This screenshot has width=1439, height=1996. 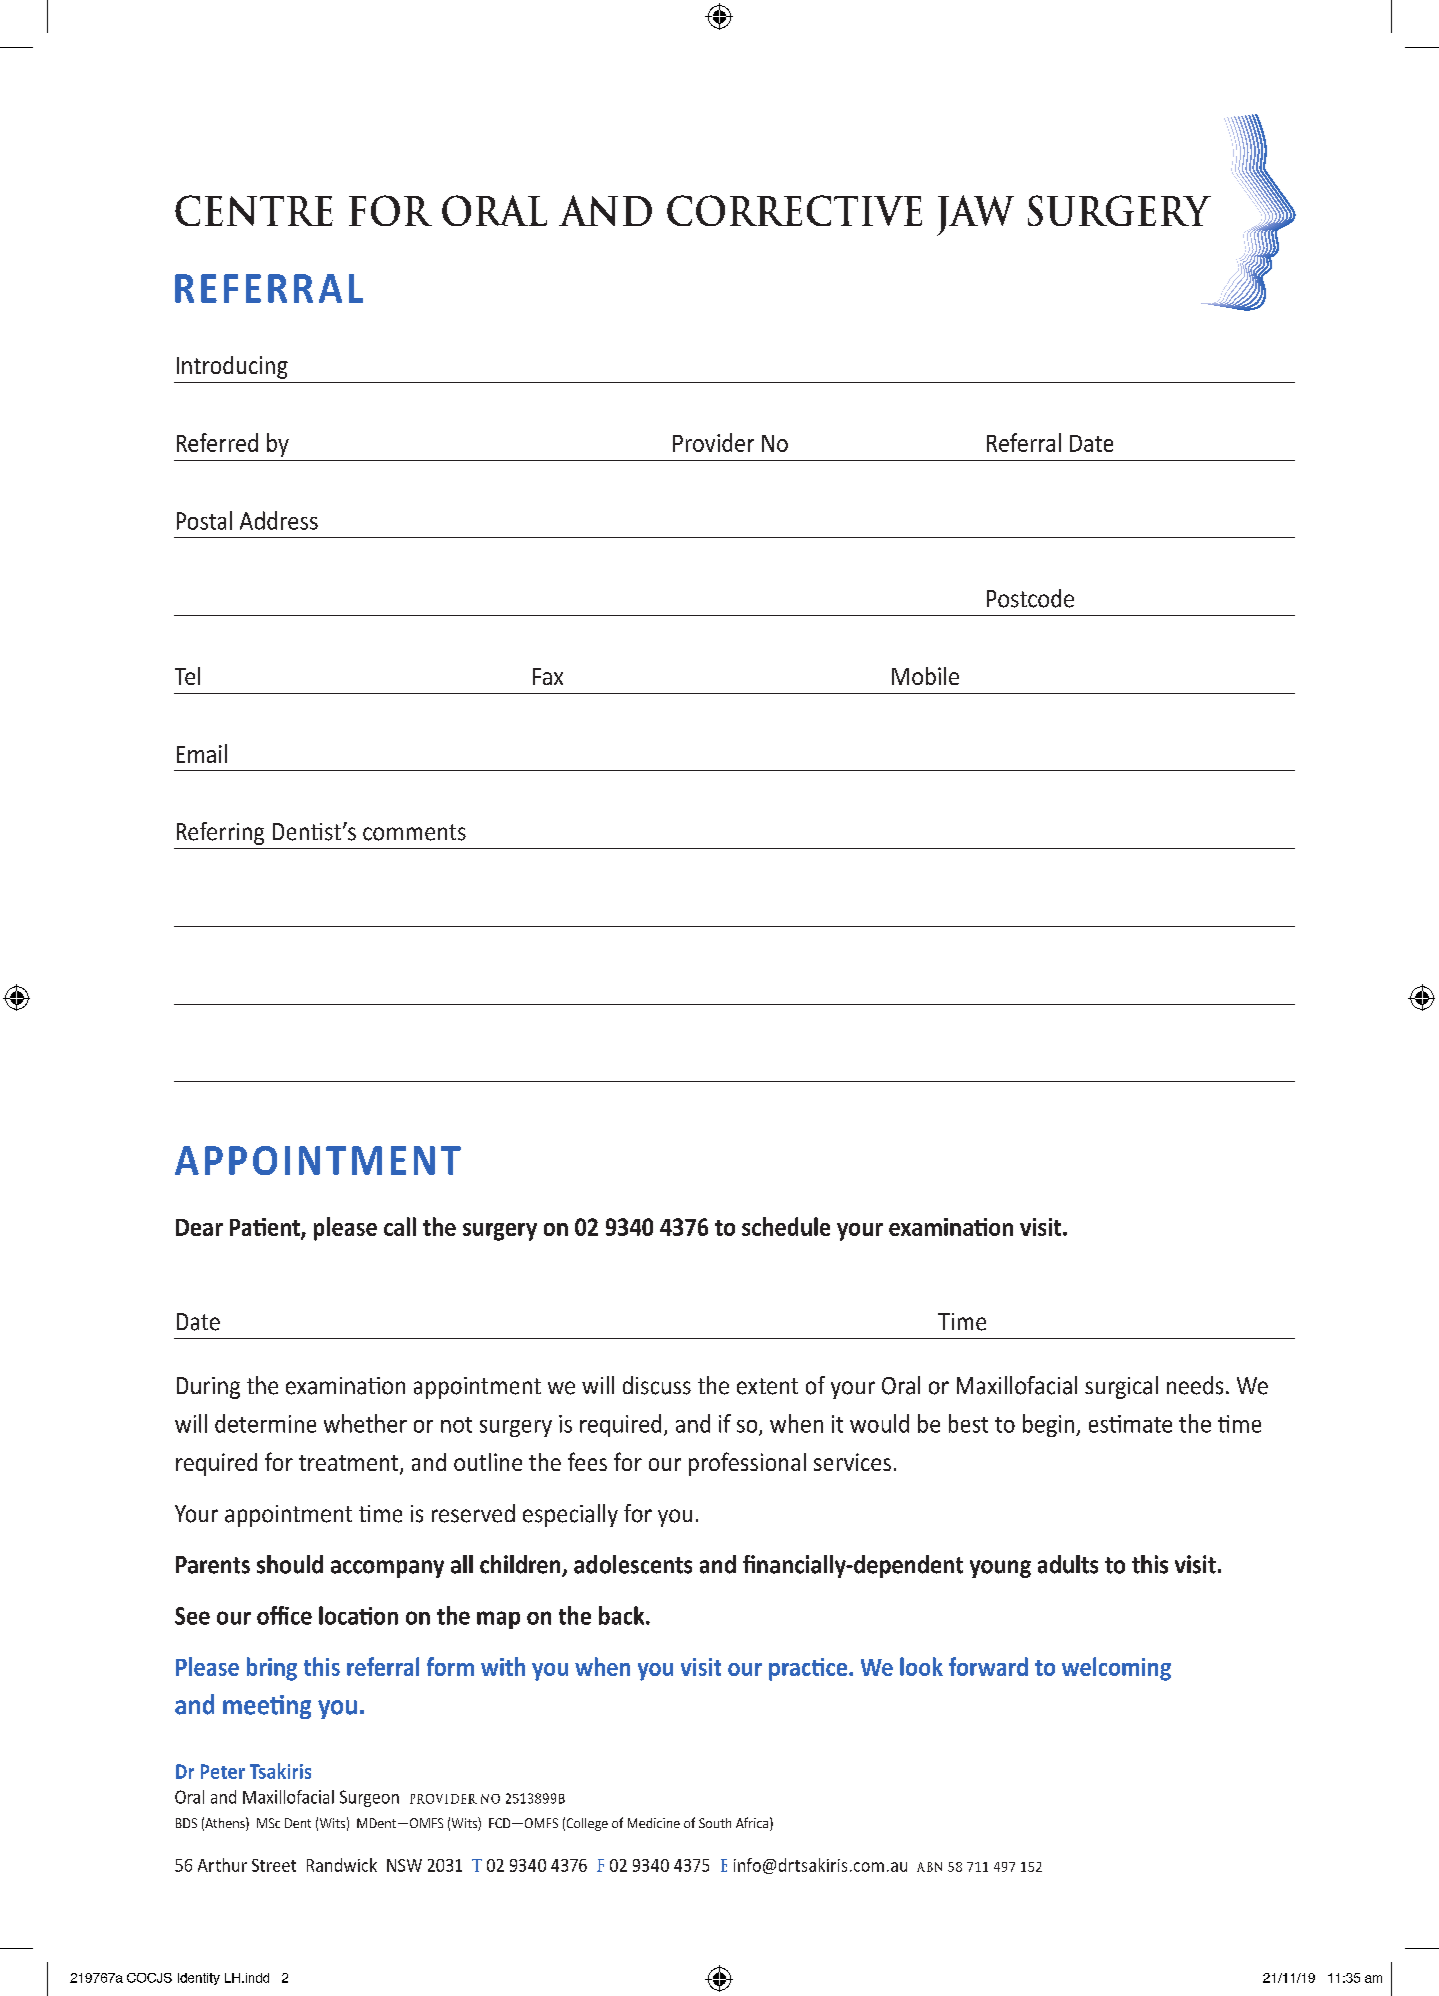 What do you see at coordinates (232, 367) in the screenshot?
I see `Introducing` at bounding box center [232, 367].
